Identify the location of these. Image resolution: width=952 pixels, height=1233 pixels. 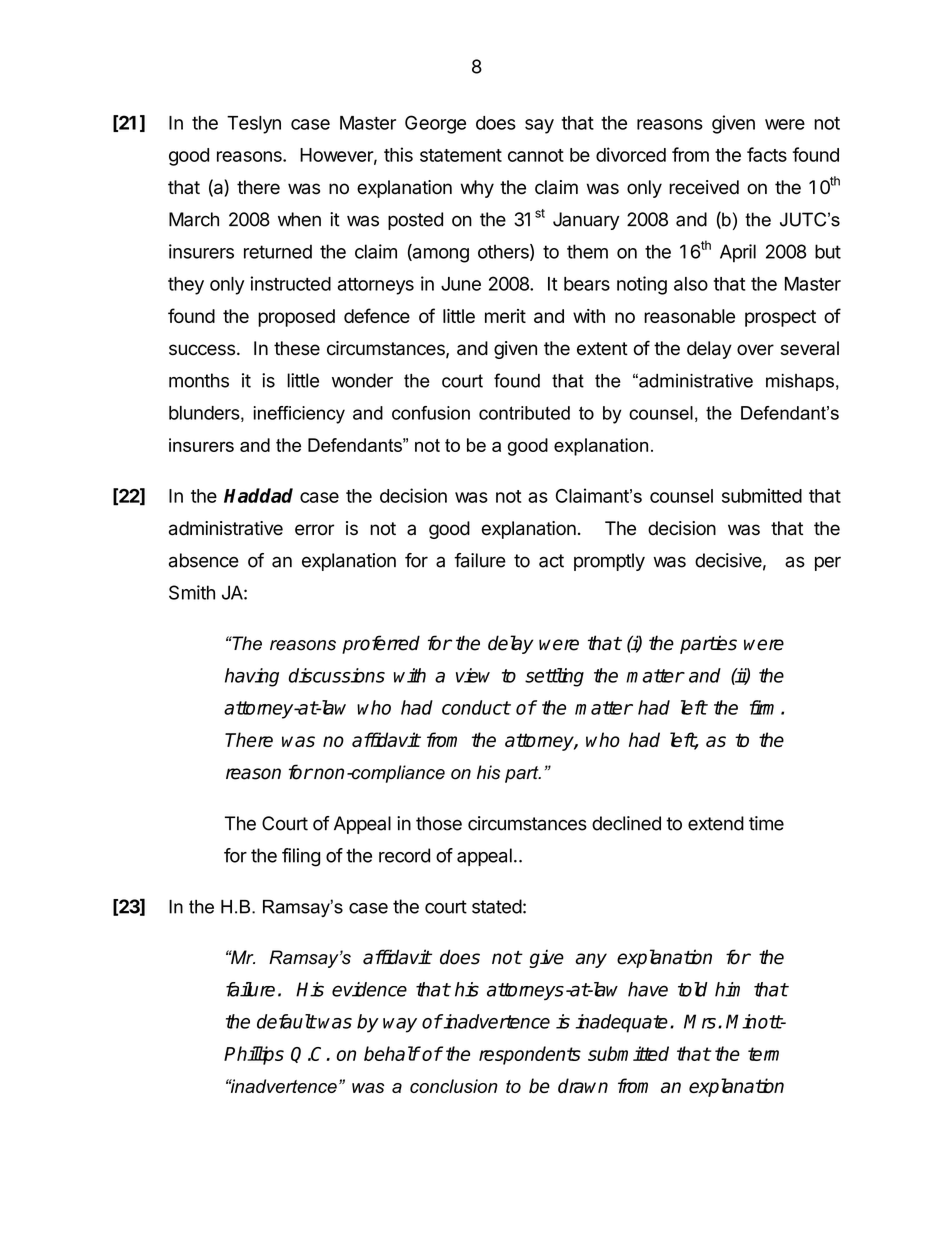
(297, 348).
